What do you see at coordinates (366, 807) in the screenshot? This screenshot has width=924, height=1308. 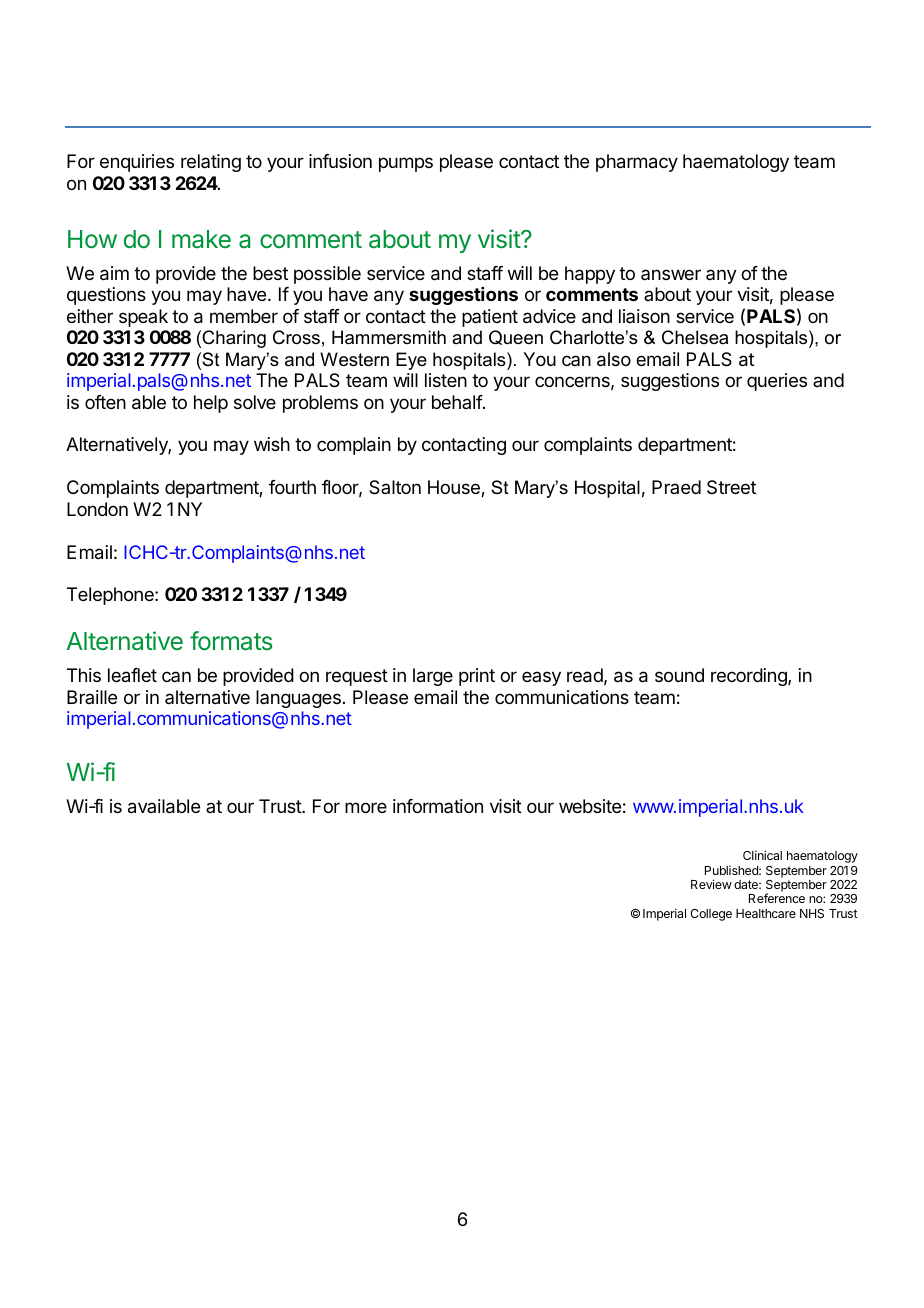 I see `more` at bounding box center [366, 807].
